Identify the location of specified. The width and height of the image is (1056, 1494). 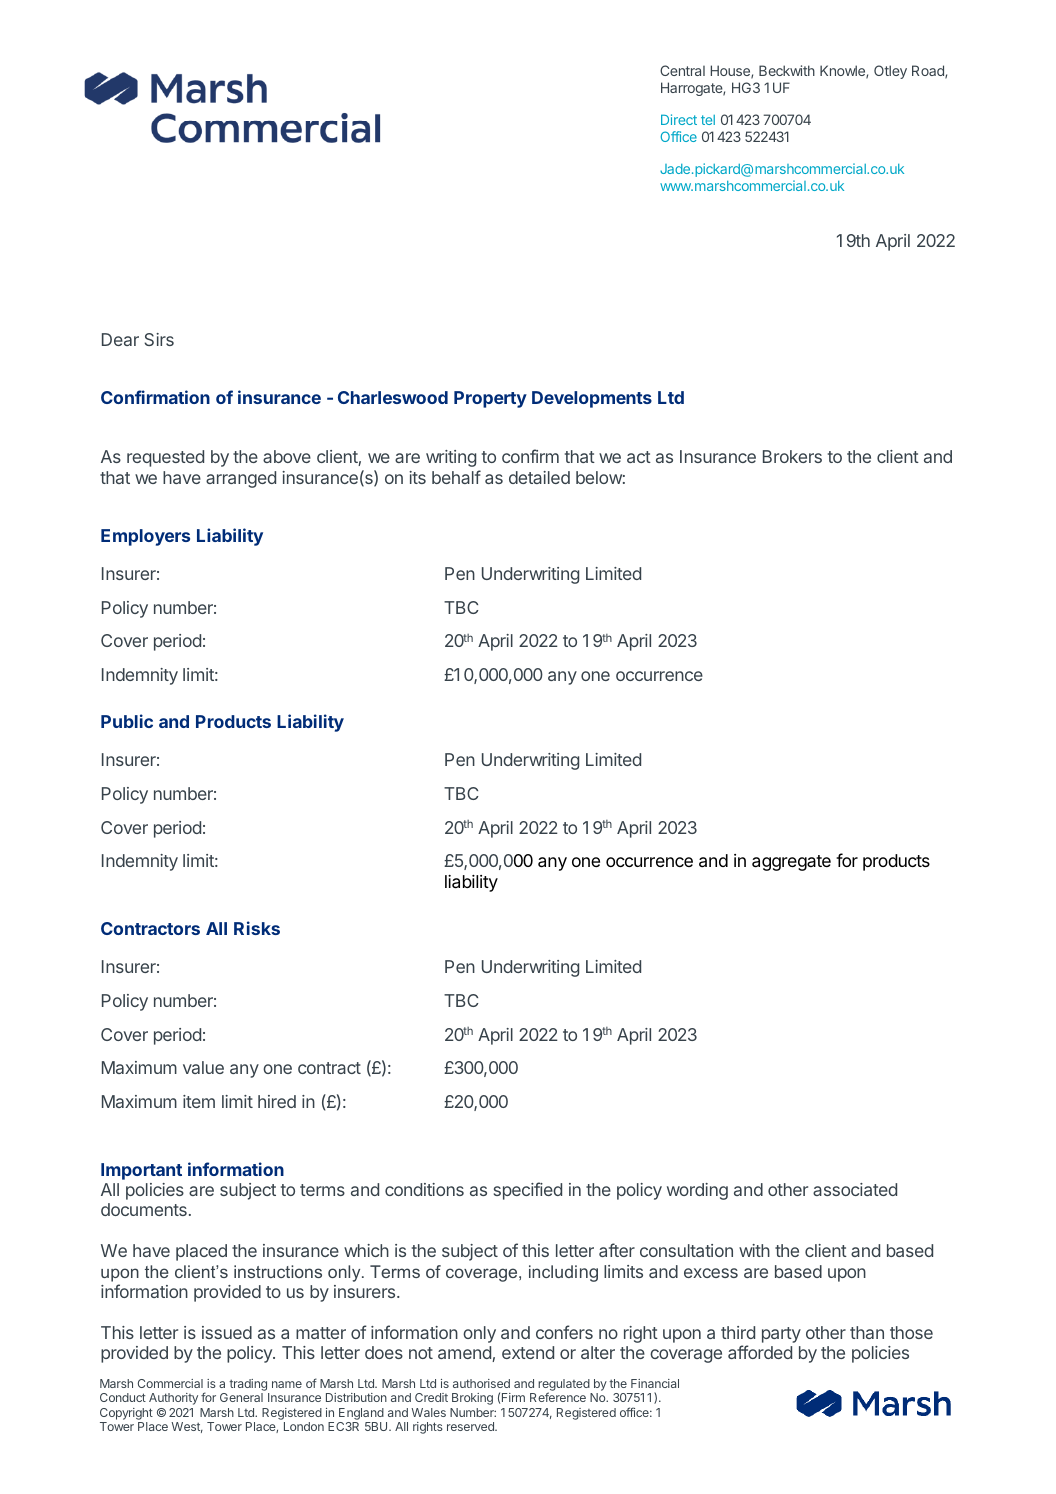
(528, 1191).
